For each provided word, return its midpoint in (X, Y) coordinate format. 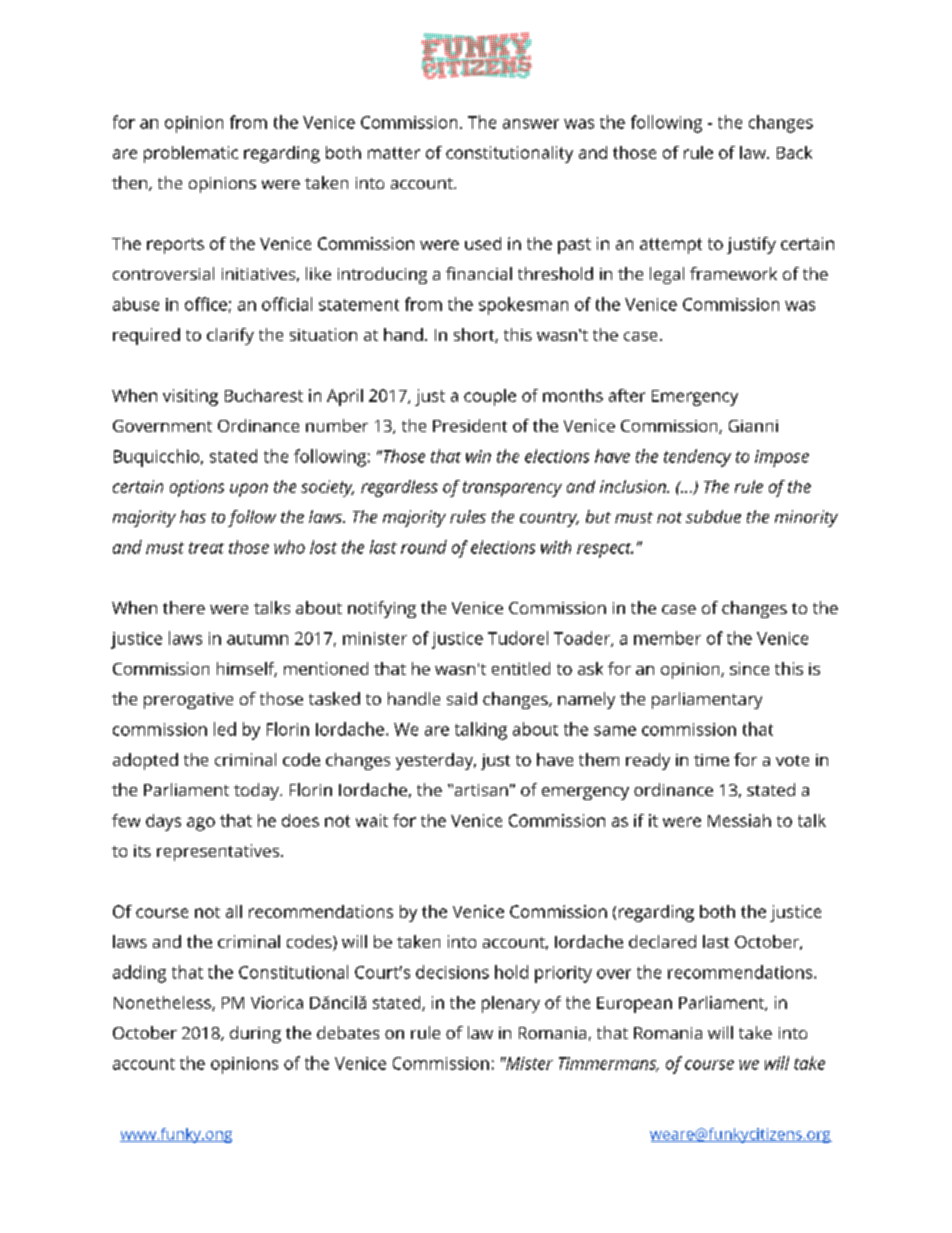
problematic (191, 154)
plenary (511, 1004)
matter (394, 153)
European (634, 1005)
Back (794, 152)
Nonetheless (163, 1003)
